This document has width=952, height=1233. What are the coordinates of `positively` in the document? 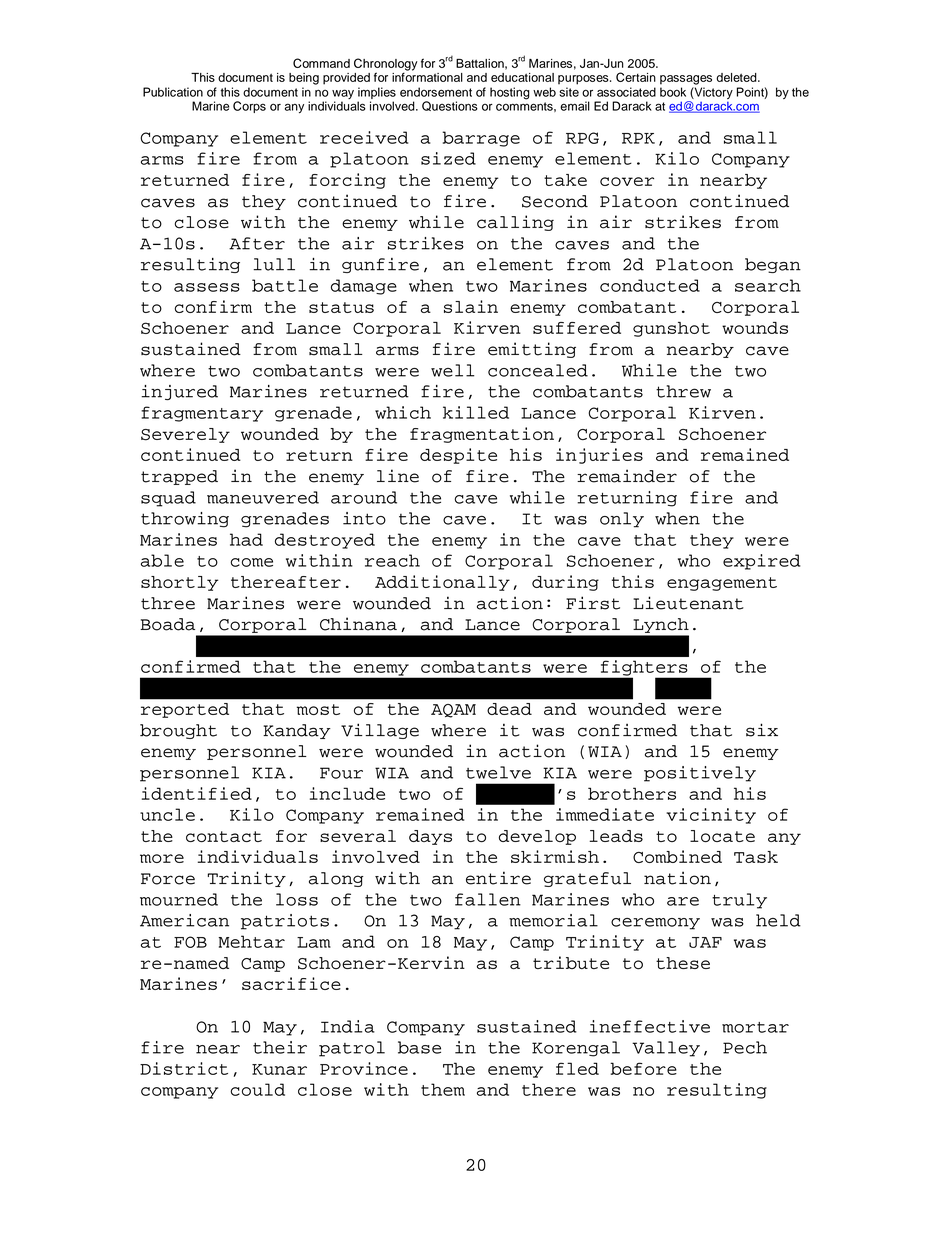 It's located at (700, 774).
